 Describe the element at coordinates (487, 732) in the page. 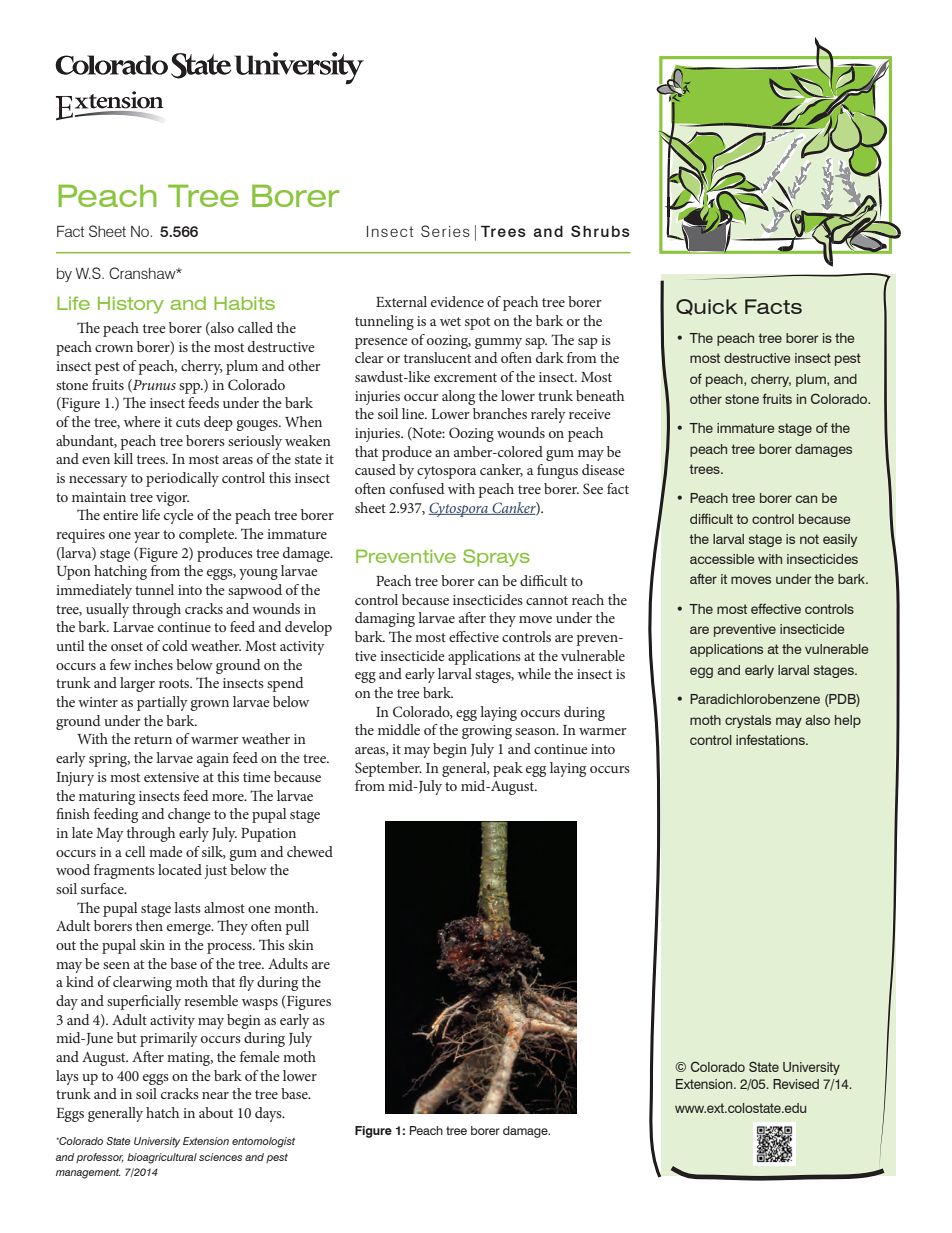

I see `growing` at that location.
